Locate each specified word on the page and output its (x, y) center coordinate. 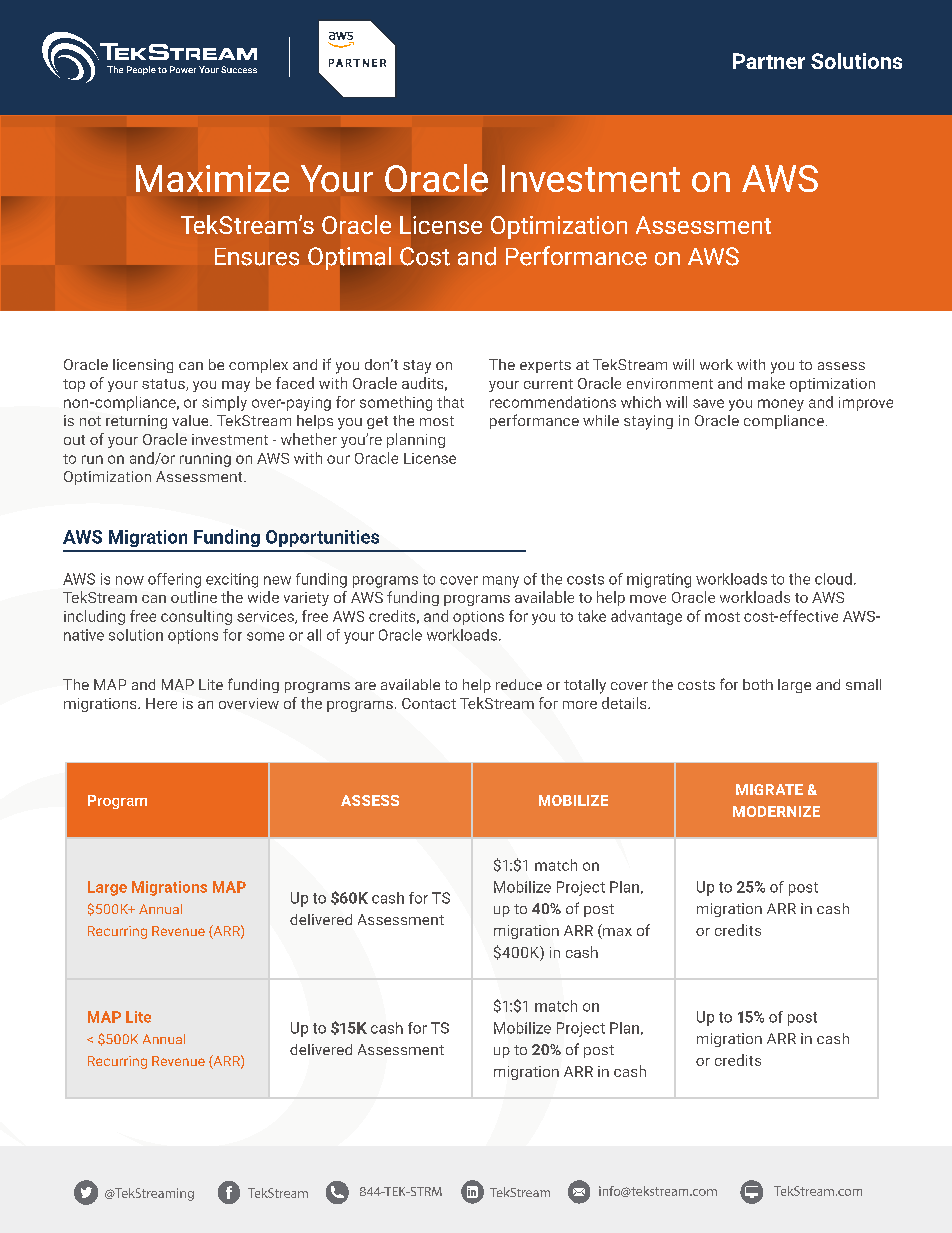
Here (161, 703)
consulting (196, 617)
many (501, 582)
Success (239, 69)
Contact (429, 703)
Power (183, 69)
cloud (833, 579)
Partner (769, 61)
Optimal (349, 258)
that (450, 402)
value (191, 420)
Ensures (257, 257)
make (766, 383)
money (781, 405)
